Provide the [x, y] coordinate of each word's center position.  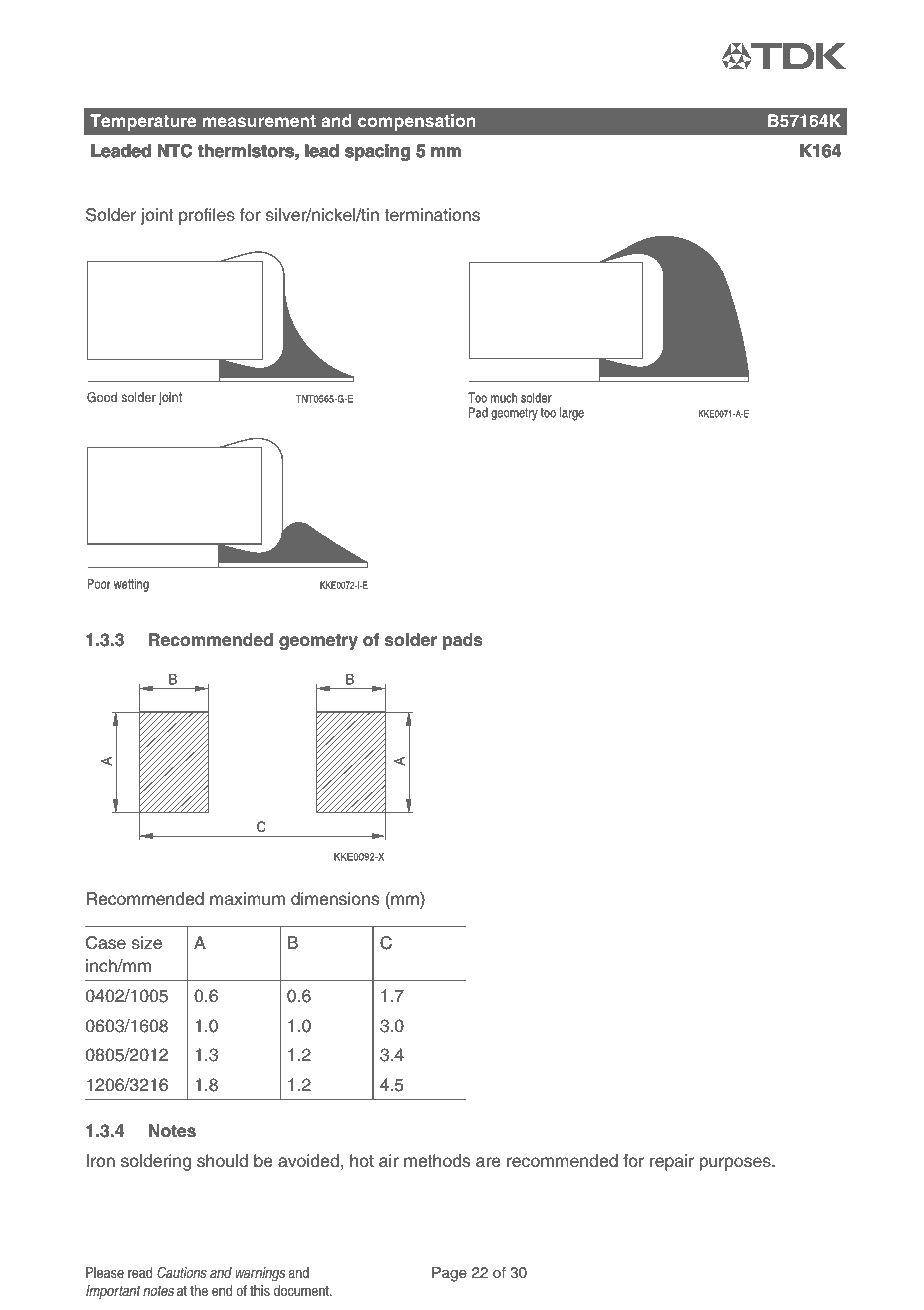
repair [672, 1162]
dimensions [335, 899]
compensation [417, 122]
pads [463, 641]
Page [449, 1274]
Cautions [182, 1272]
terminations [432, 215]
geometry [318, 642]
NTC [175, 151]
